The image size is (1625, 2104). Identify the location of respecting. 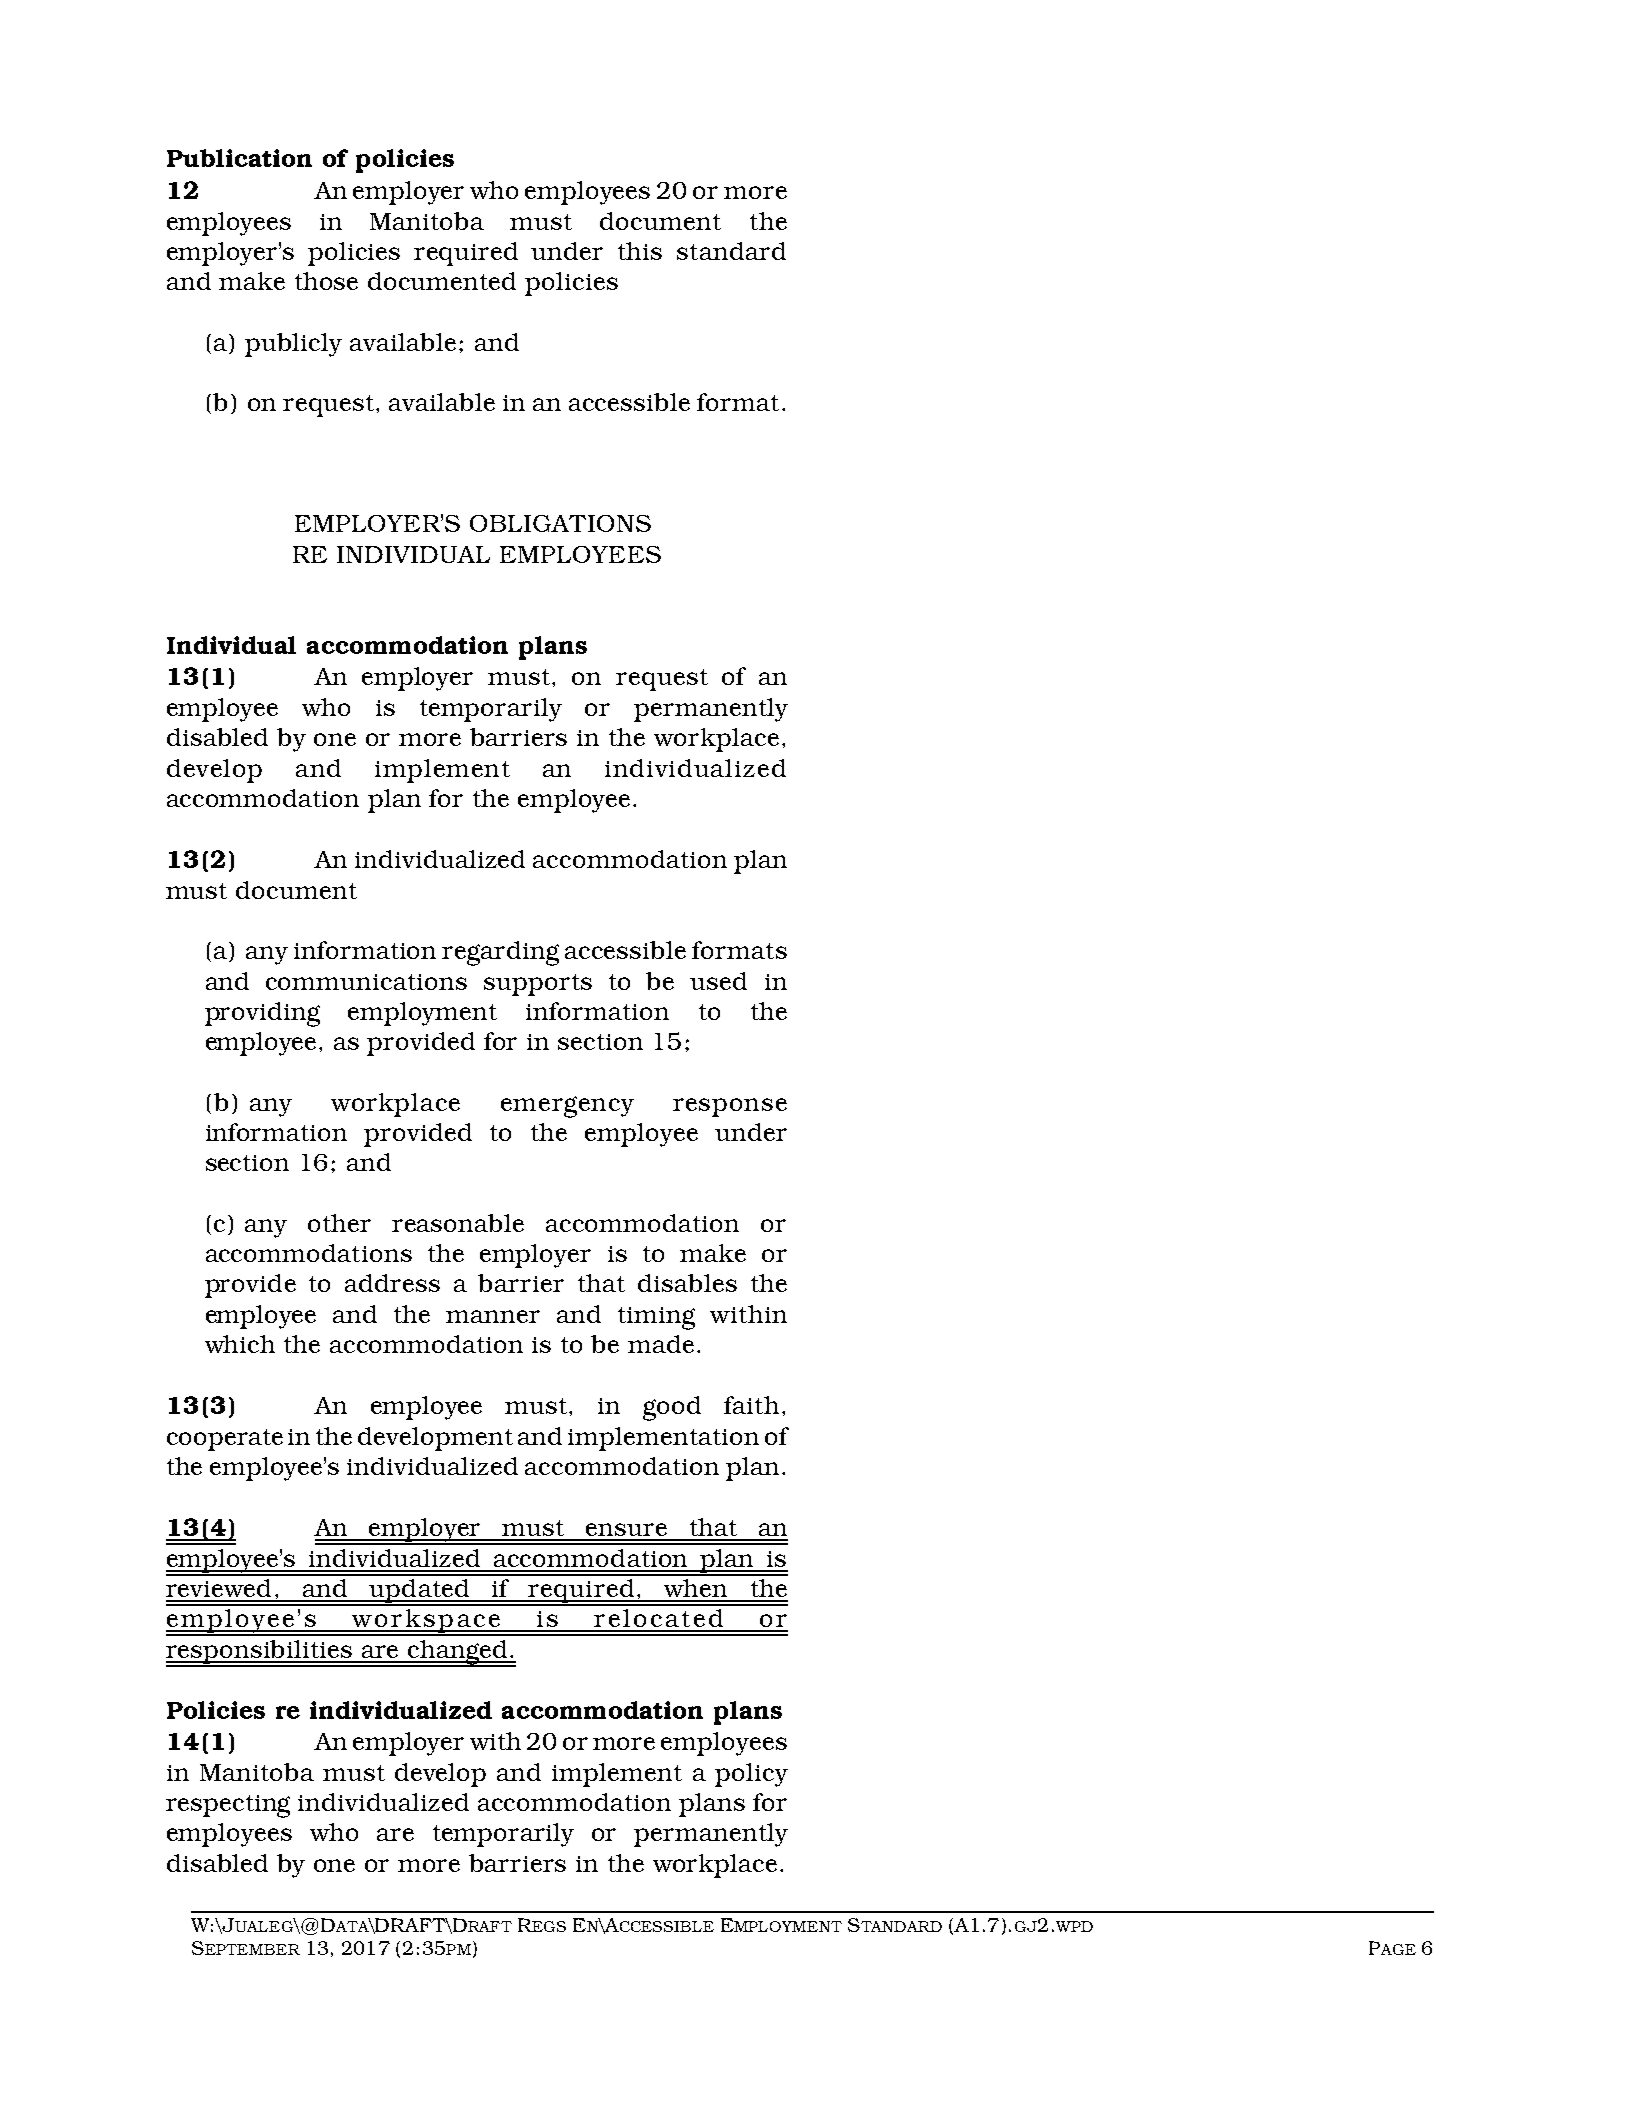
(228, 1806).
